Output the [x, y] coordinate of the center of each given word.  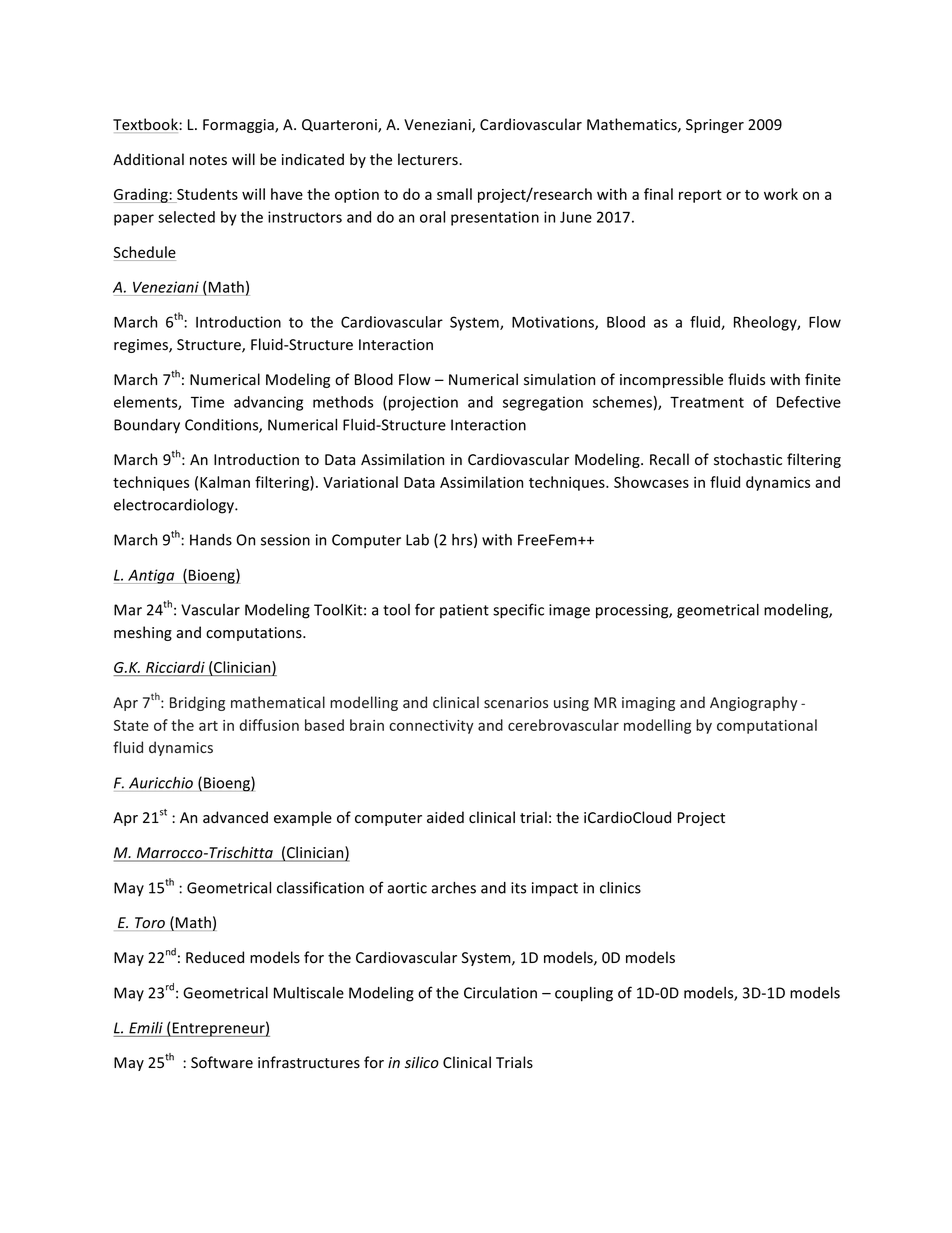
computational [767, 726]
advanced [235, 817]
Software [222, 1062]
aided [445, 817]
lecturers [429, 159]
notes [208, 160]
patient [464, 611]
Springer [715, 126]
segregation [543, 403]
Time [207, 402]
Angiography [753, 703]
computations [255, 634]
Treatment [707, 402]
